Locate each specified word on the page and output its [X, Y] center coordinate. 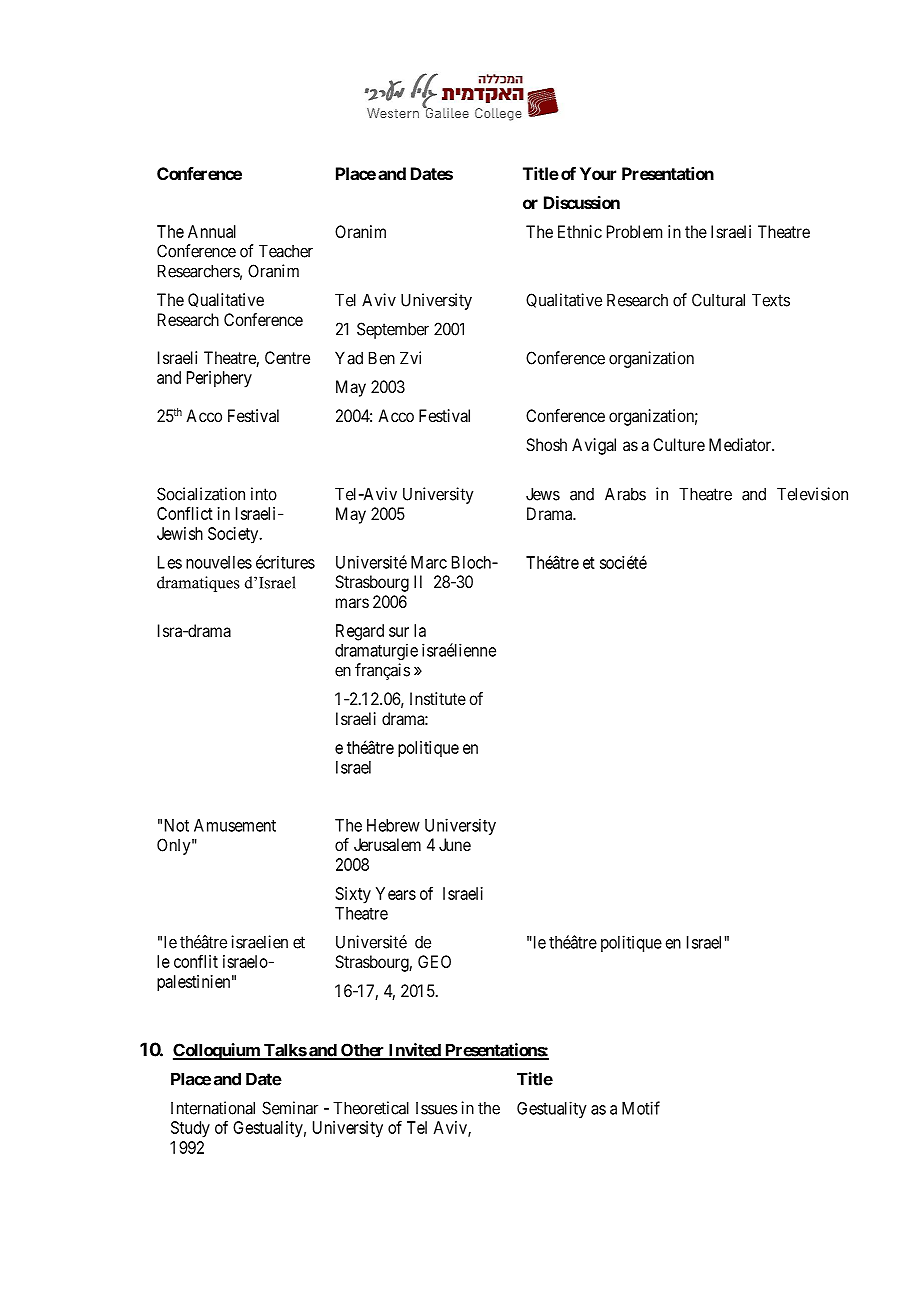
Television [812, 494]
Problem [634, 231]
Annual [212, 231]
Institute [438, 698]
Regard [360, 632]
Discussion [582, 202]
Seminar [290, 1108]
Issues [437, 1108]
